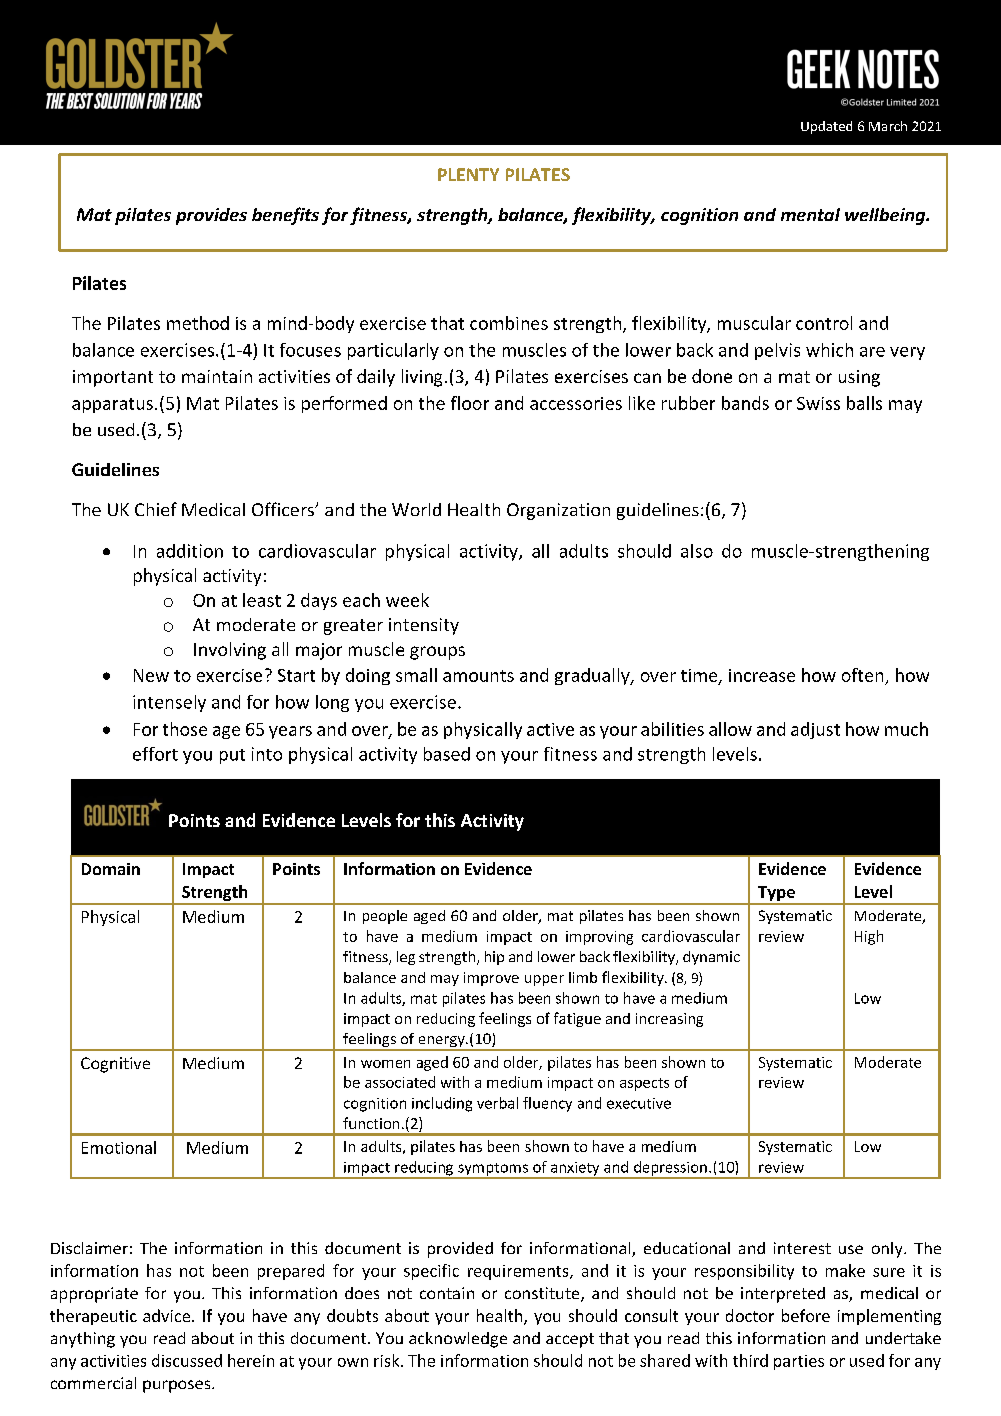  Describe the element at coordinates (447, 754) in the screenshot. I see `based` at that location.
